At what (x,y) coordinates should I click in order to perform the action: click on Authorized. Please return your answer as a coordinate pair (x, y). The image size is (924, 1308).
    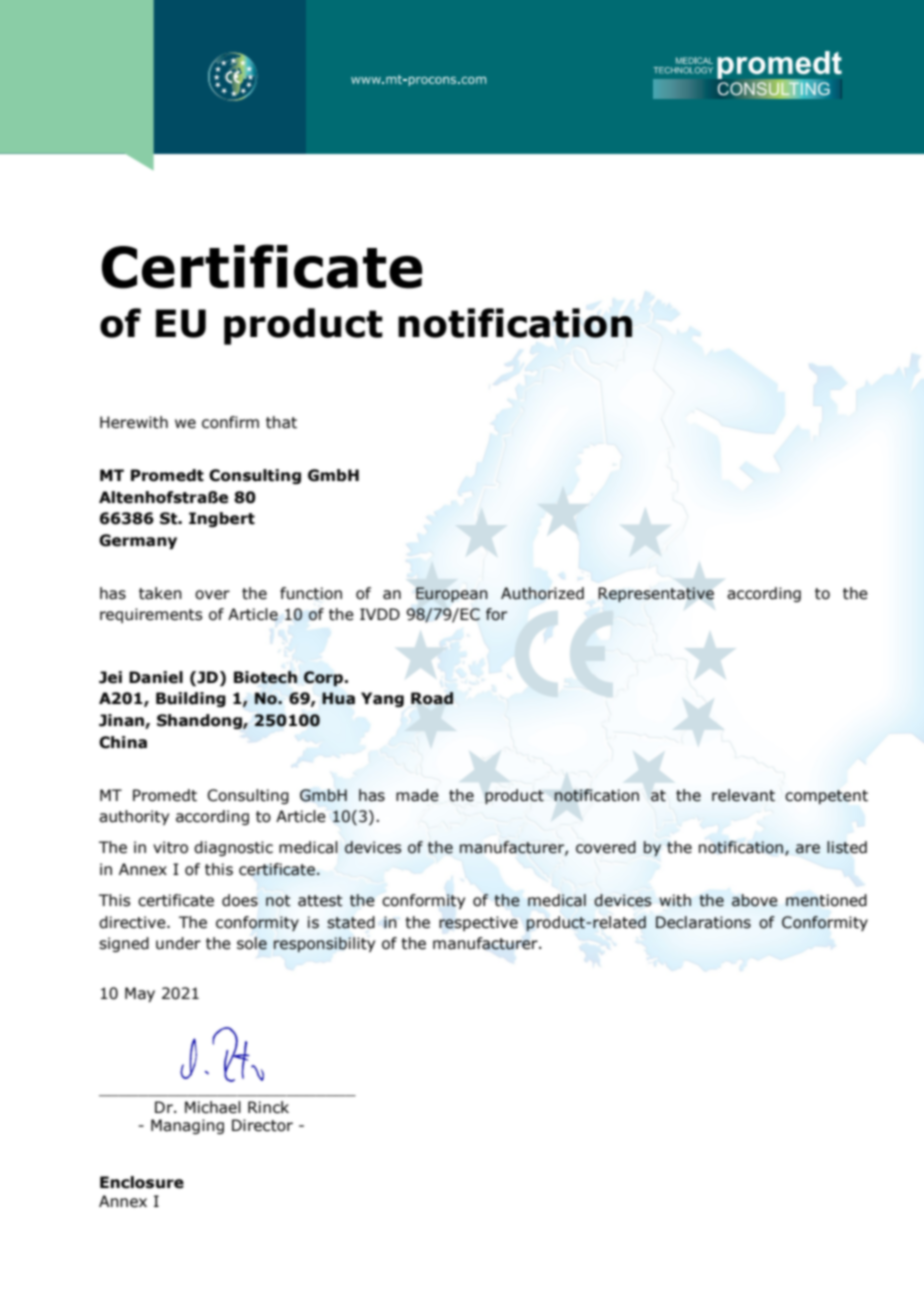
    Looking at the image, I should click on (542, 593).
